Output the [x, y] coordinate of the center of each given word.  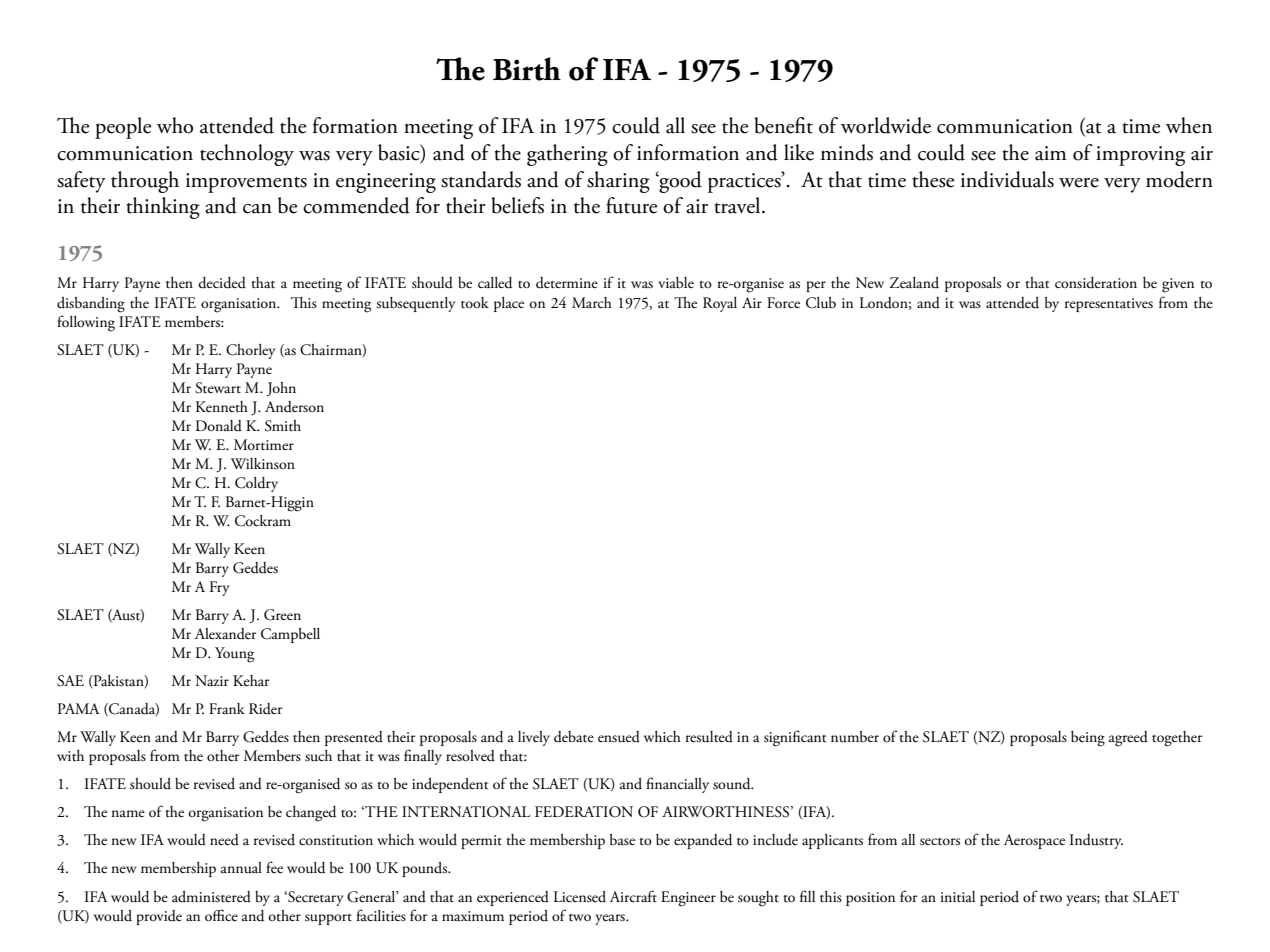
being [1088, 739]
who [175, 125]
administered [211, 897]
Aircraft [633, 896]
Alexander [226, 634]
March [592, 302]
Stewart [218, 388]
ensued [619, 737]
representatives [1109, 305]
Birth [527, 69]
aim [1051, 153]
